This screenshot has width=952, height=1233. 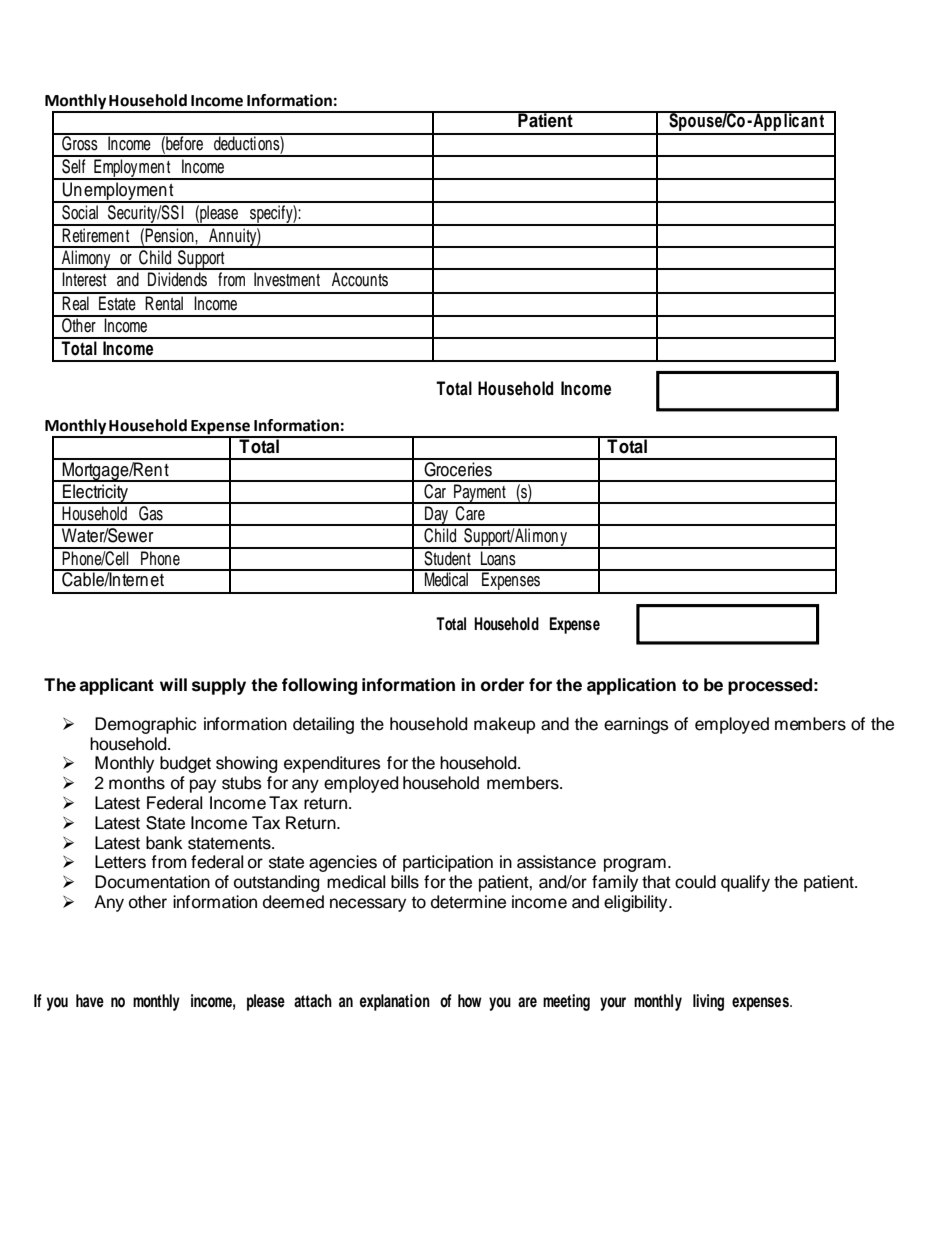 I want to click on Gross, so click(x=80, y=142).
